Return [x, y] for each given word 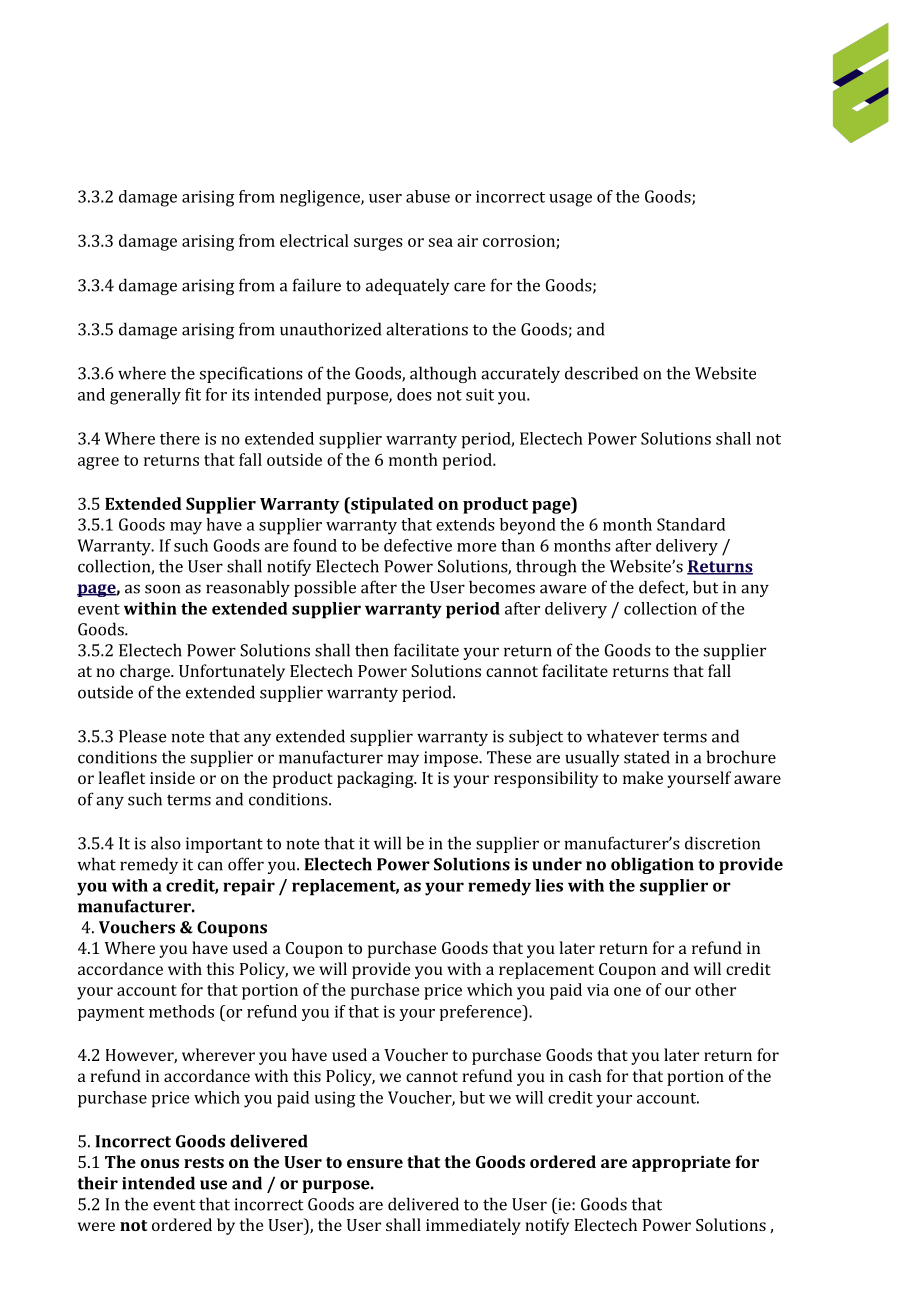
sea [441, 242]
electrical [314, 240]
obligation [652, 865]
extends [465, 524]
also [166, 843]
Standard [691, 524]
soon [162, 589]
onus [160, 1163]
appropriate [681, 1164]
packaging [376, 779]
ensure [375, 1163]
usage [570, 200]
